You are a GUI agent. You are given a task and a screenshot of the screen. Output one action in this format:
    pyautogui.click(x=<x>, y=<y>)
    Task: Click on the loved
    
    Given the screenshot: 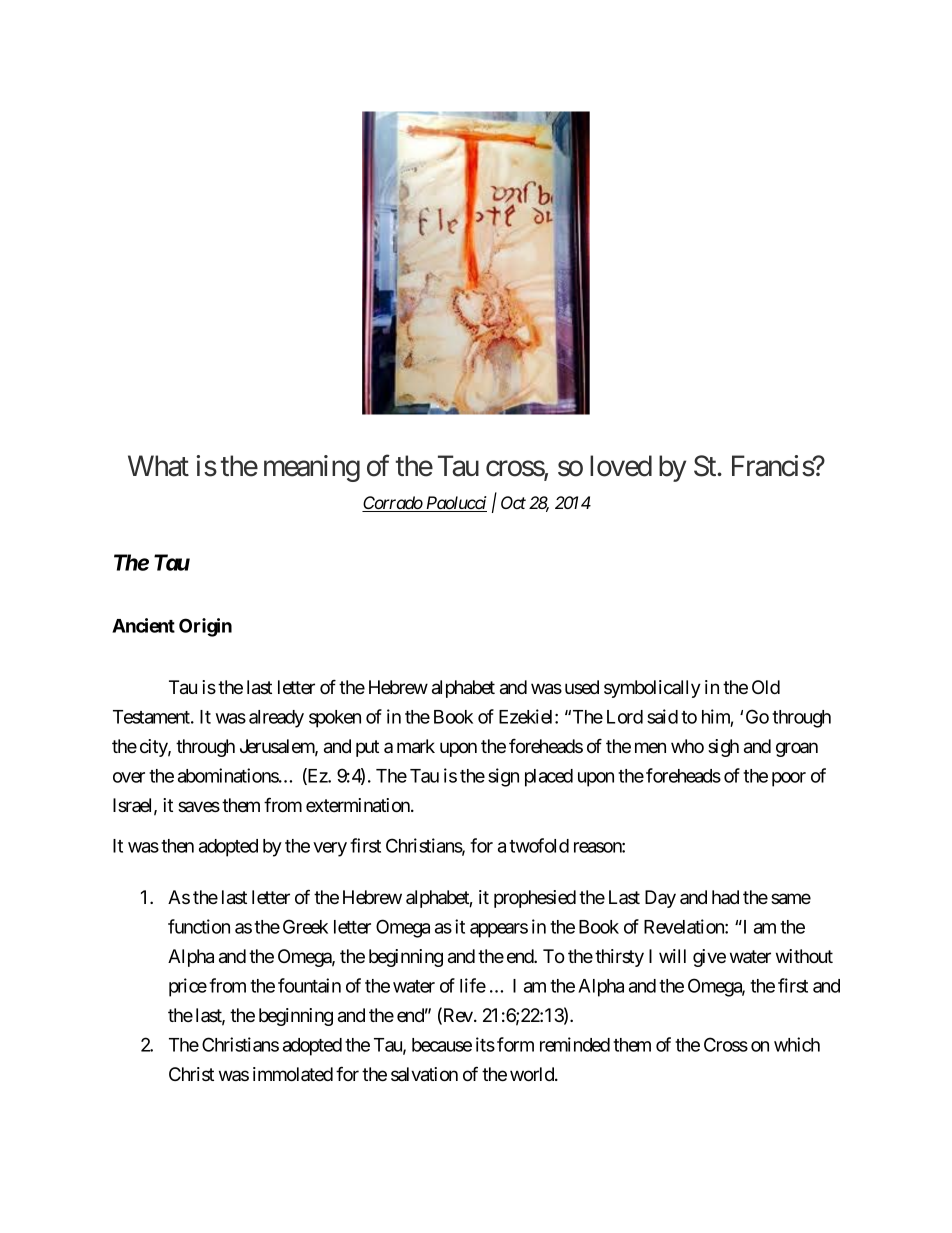 What is the action you would take?
    pyautogui.click(x=621, y=466)
